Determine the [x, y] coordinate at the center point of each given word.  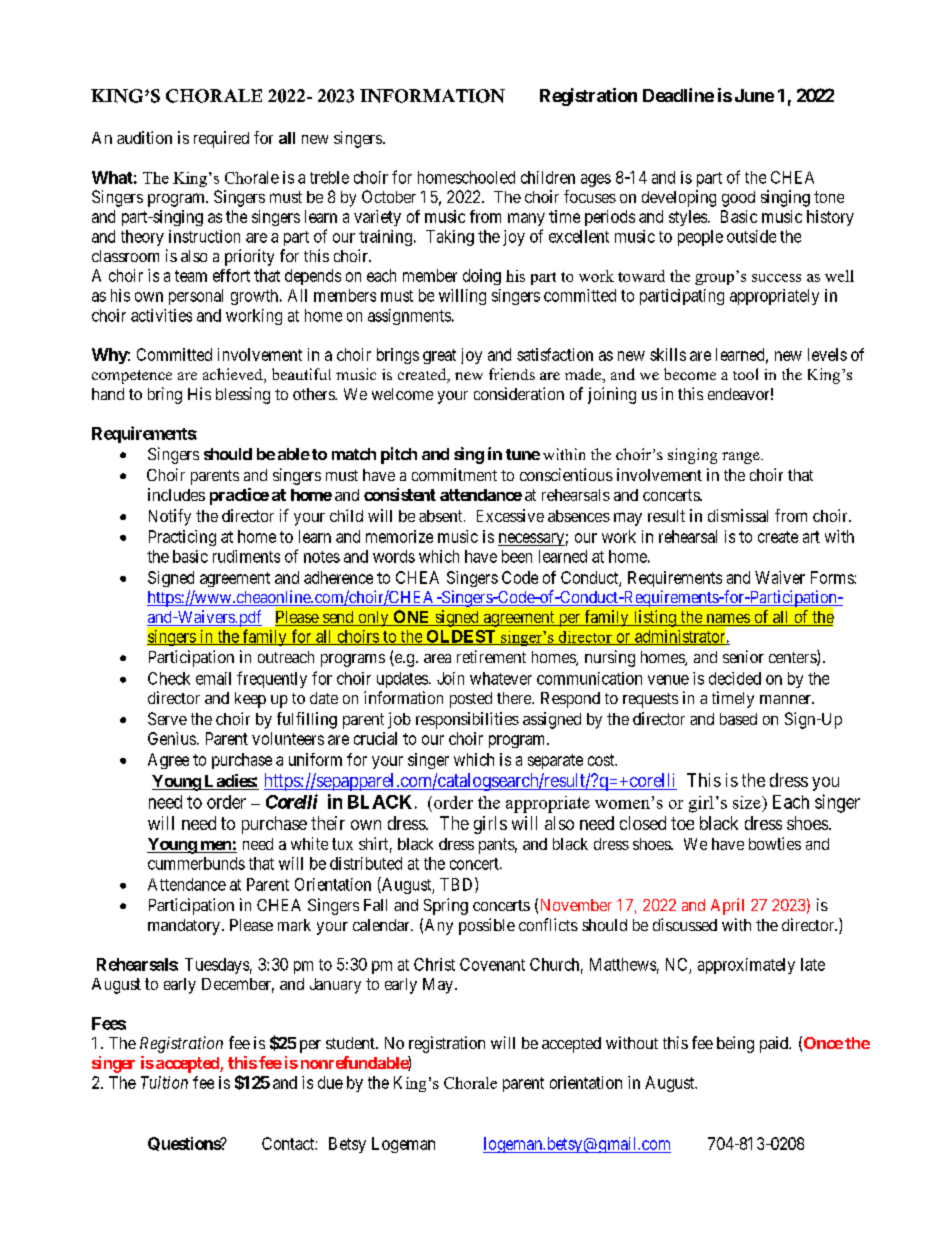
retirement [491, 656]
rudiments [246, 556]
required [221, 139]
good [738, 199]
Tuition [164, 1082]
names [727, 619]
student [351, 1043]
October [389, 196]
